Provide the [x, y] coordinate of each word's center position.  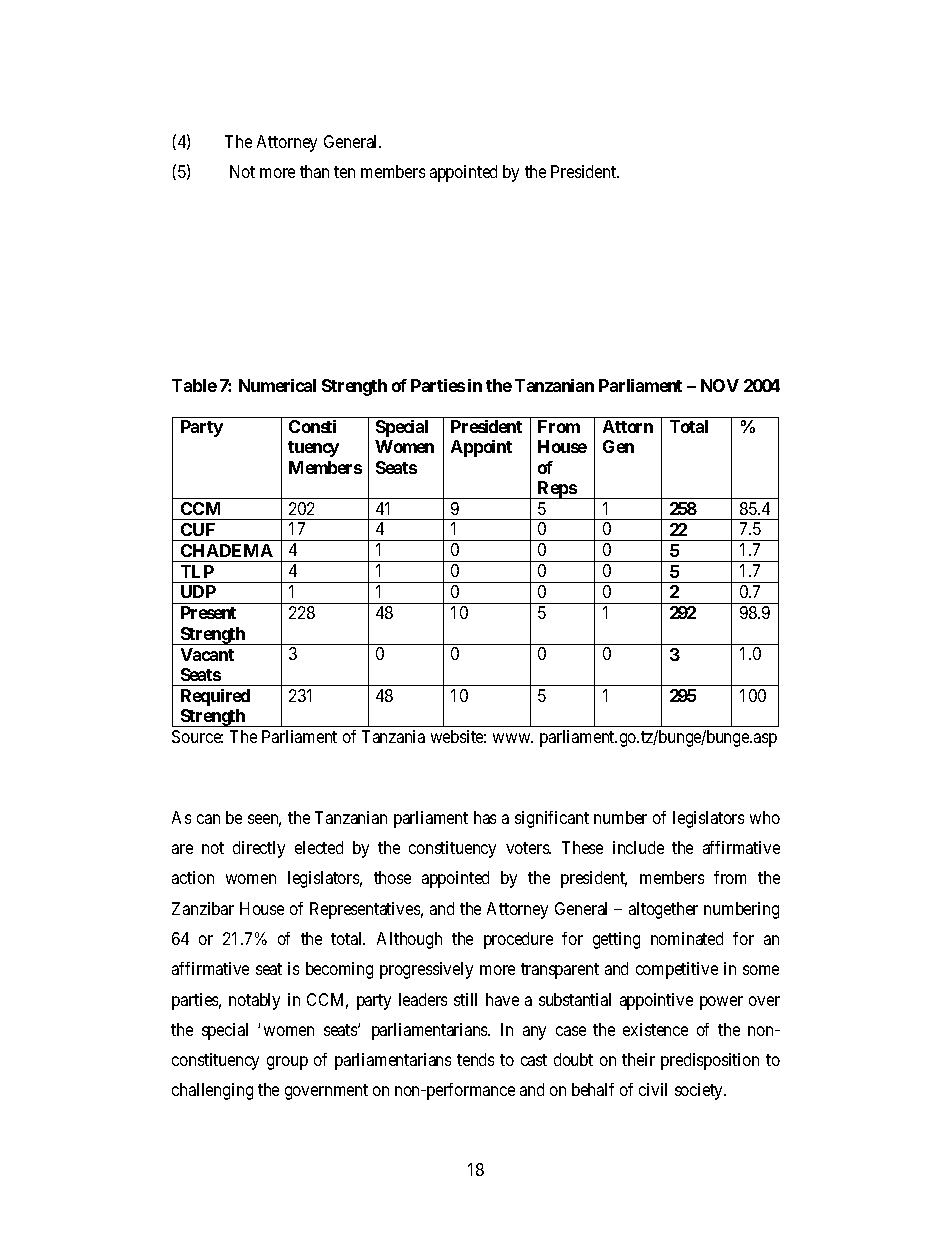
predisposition [710, 1061]
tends [475, 1059]
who [765, 817]
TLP [197, 571]
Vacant [207, 654]
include [638, 847]
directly [259, 849]
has [485, 817]
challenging [212, 1091]
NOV [720, 385]
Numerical [277, 385]
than [314, 171]
